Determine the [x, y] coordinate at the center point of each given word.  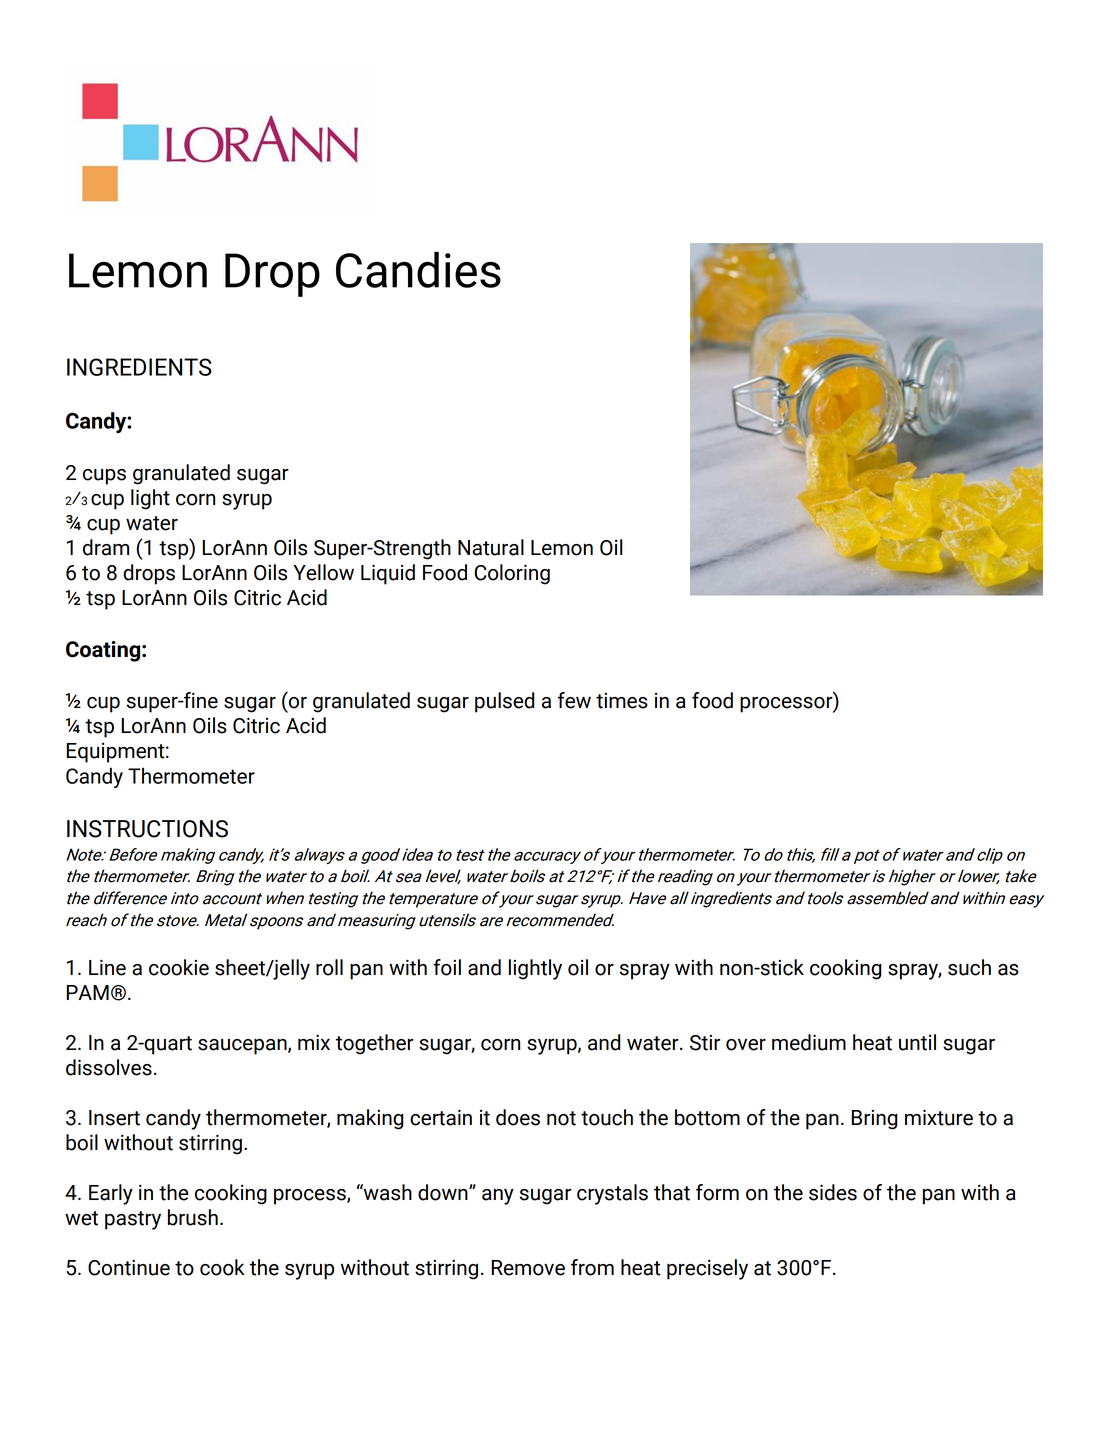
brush [193, 1217]
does [518, 1117]
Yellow [323, 572]
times [622, 701]
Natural [491, 547]
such [969, 967]
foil [447, 967]
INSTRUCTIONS [147, 829]
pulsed [504, 702]
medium [809, 1042]
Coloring [512, 574]
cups [104, 477]
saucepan [243, 1047]
